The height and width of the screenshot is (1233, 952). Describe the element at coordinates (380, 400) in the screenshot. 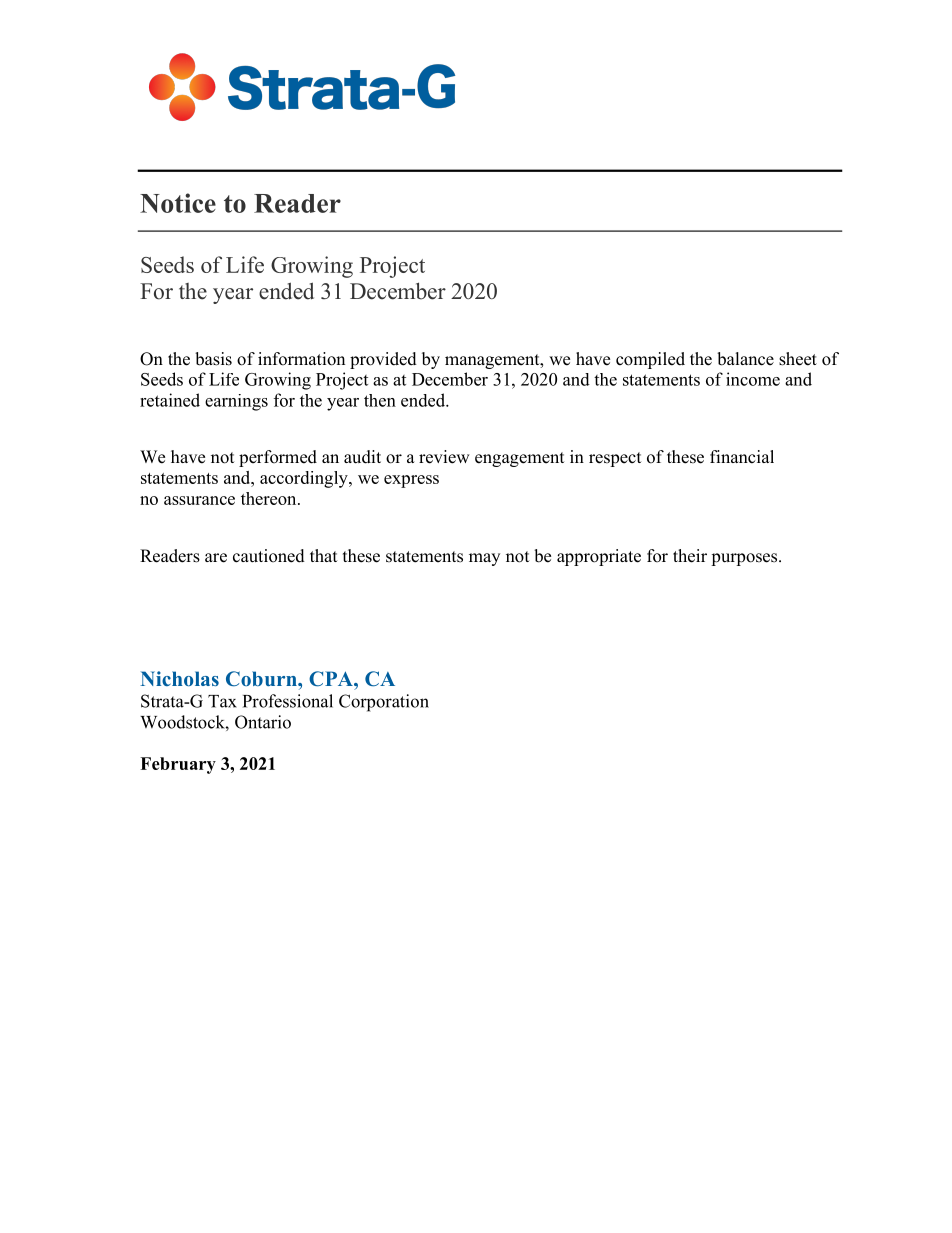

I see `then` at that location.
